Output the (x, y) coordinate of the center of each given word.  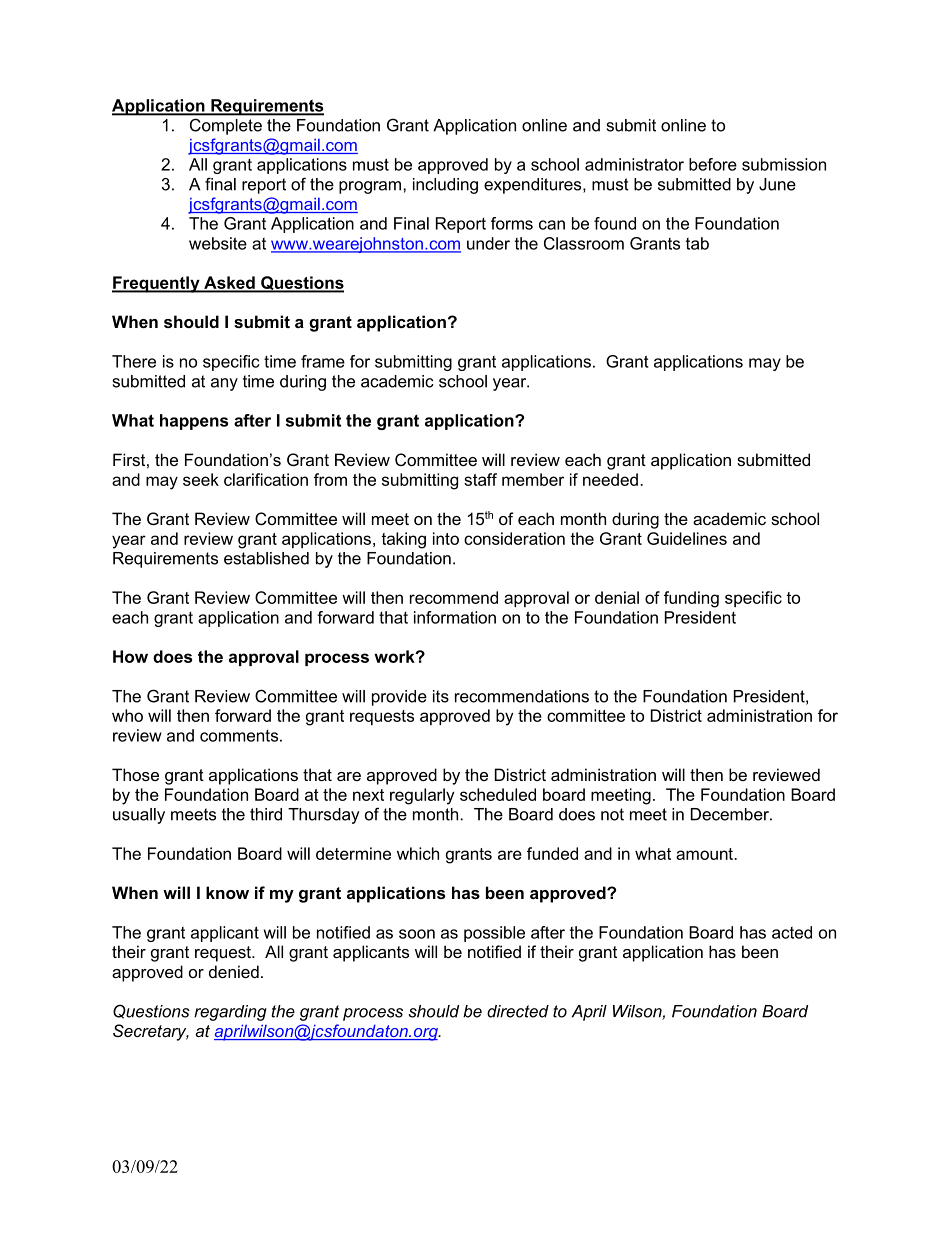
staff (480, 479)
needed (610, 479)
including (445, 186)
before (713, 164)
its (441, 696)
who (127, 715)
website (218, 243)
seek (201, 479)
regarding (230, 1013)
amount (704, 854)
